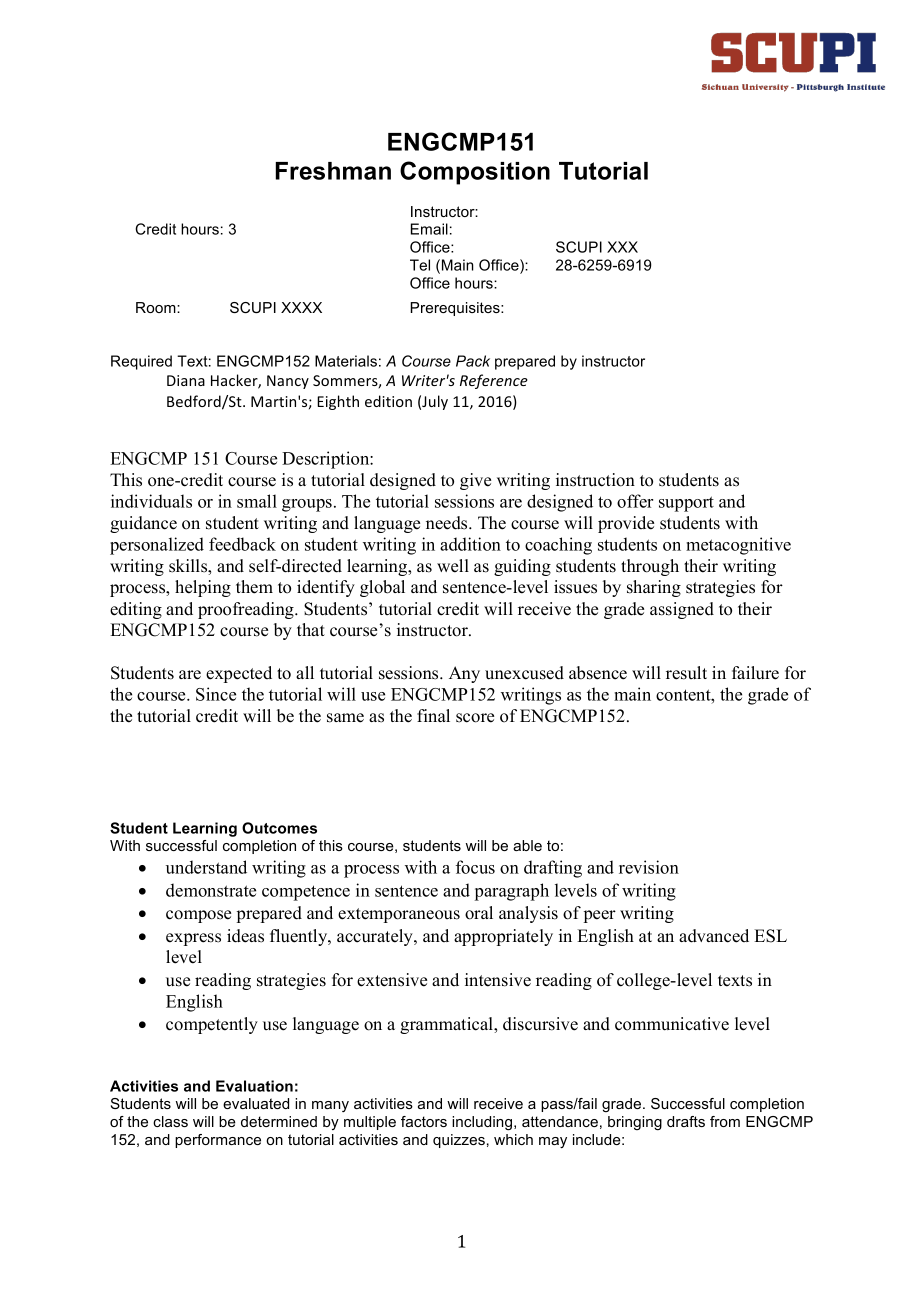 Image resolution: width=924 pixels, height=1308 pixels. I want to click on performance, so click(218, 1141).
